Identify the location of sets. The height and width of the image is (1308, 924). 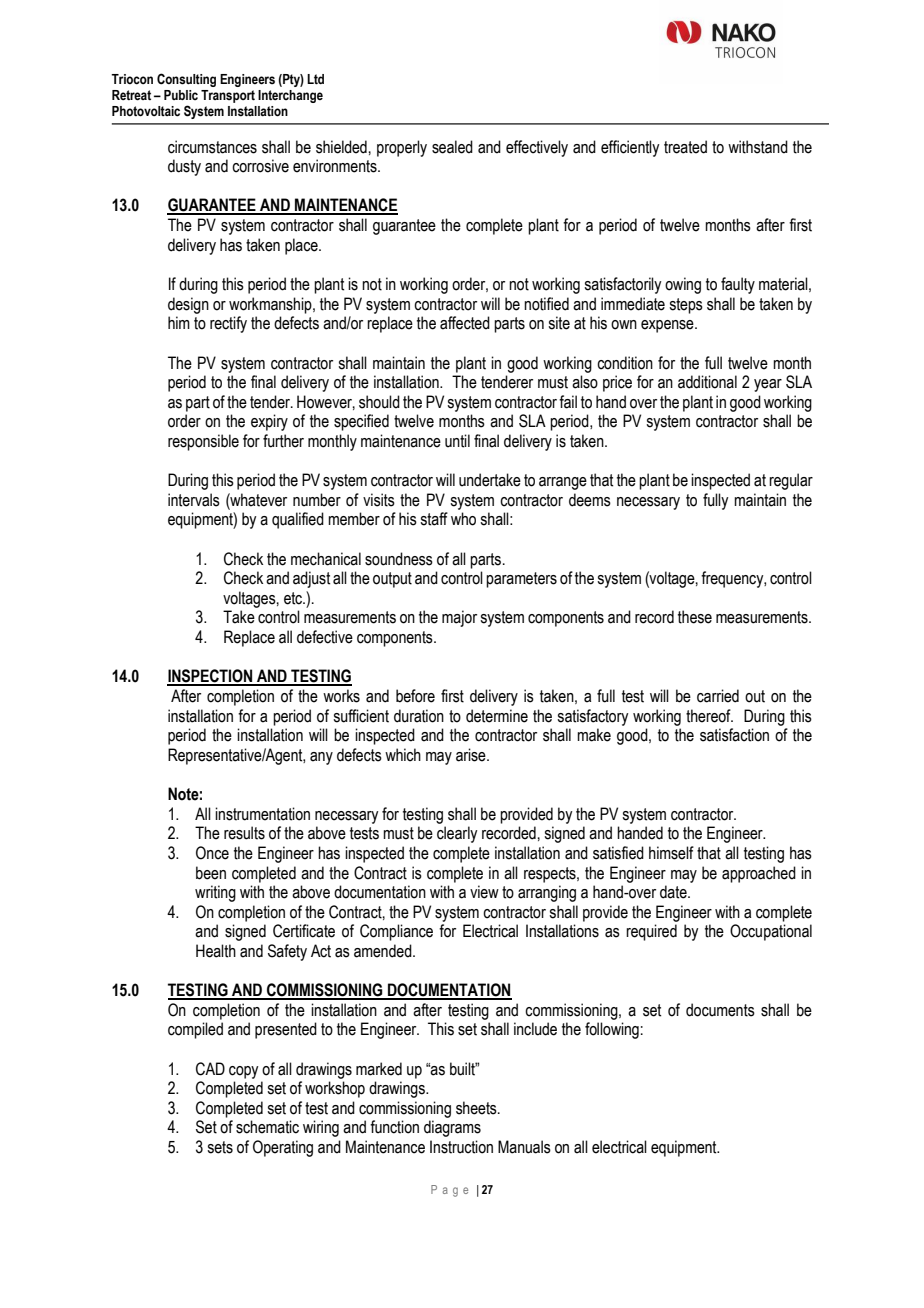
(220, 1147).
